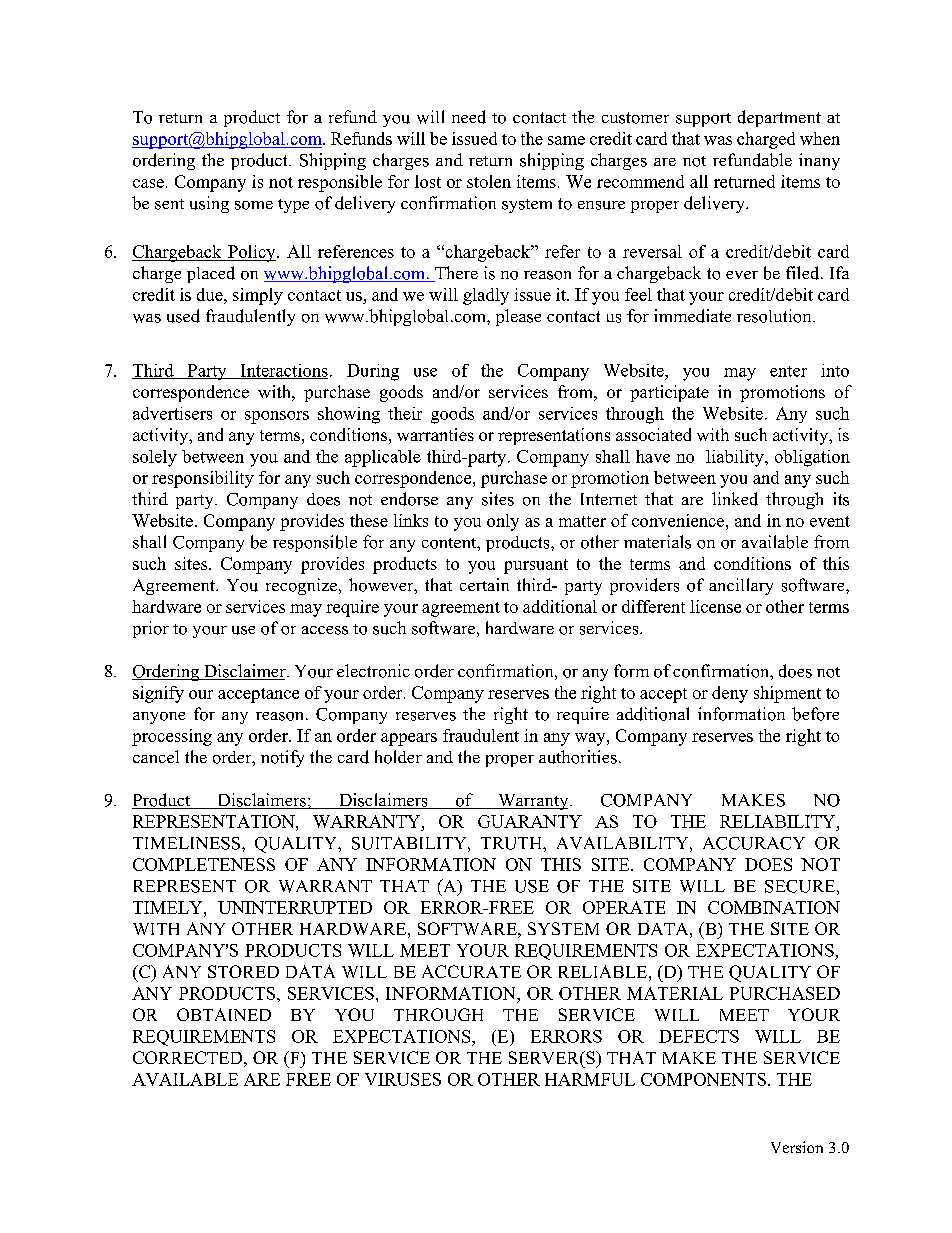 This screenshot has width=952, height=1233. What do you see at coordinates (209, 204) in the screenshot?
I see `using` at bounding box center [209, 204].
